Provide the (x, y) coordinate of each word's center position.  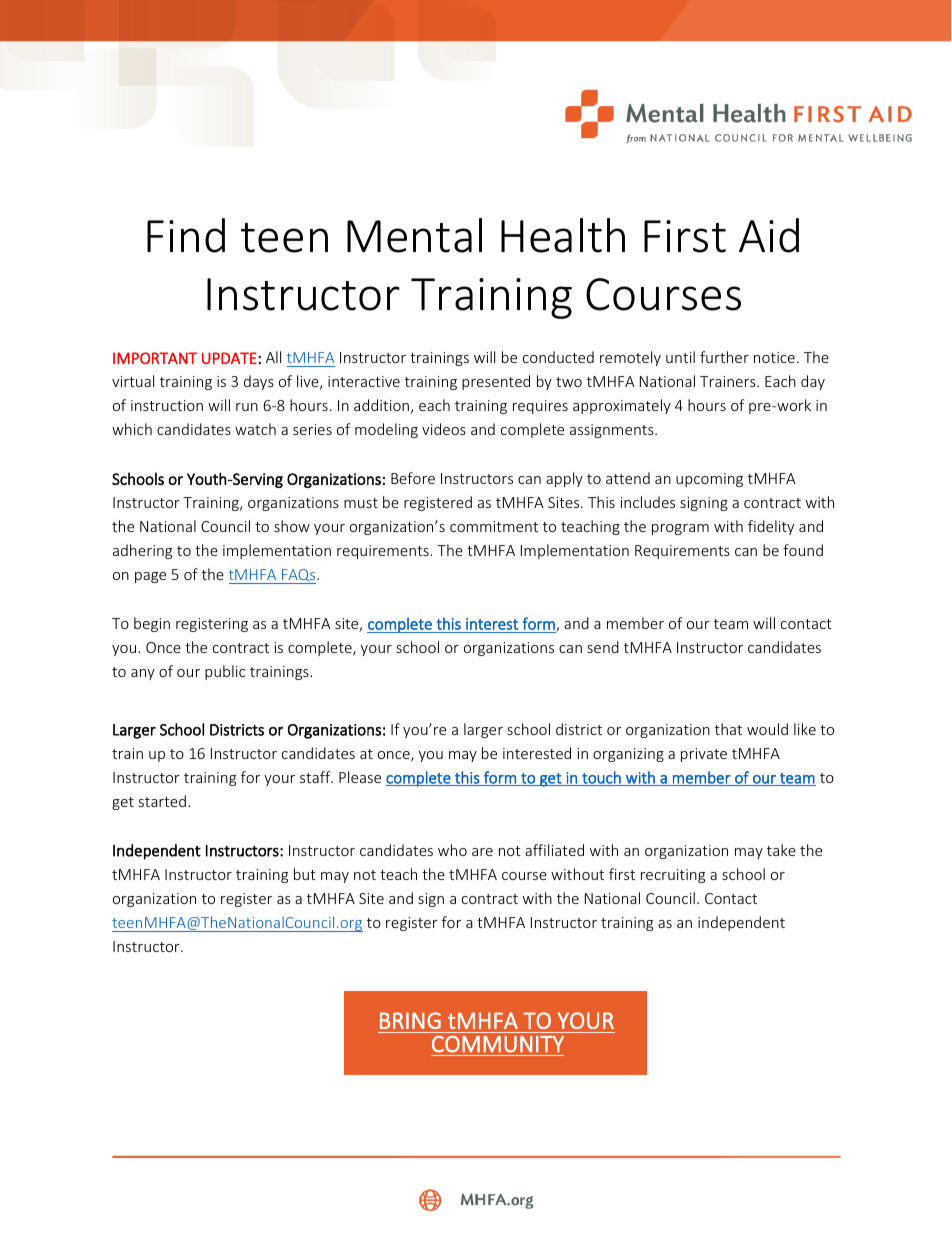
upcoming (709, 480)
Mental (414, 235)
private (704, 755)
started (162, 801)
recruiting (673, 876)
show (292, 526)
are (482, 852)
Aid (769, 235)
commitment (494, 526)
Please (360, 777)
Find (186, 235)
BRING (410, 1020)
